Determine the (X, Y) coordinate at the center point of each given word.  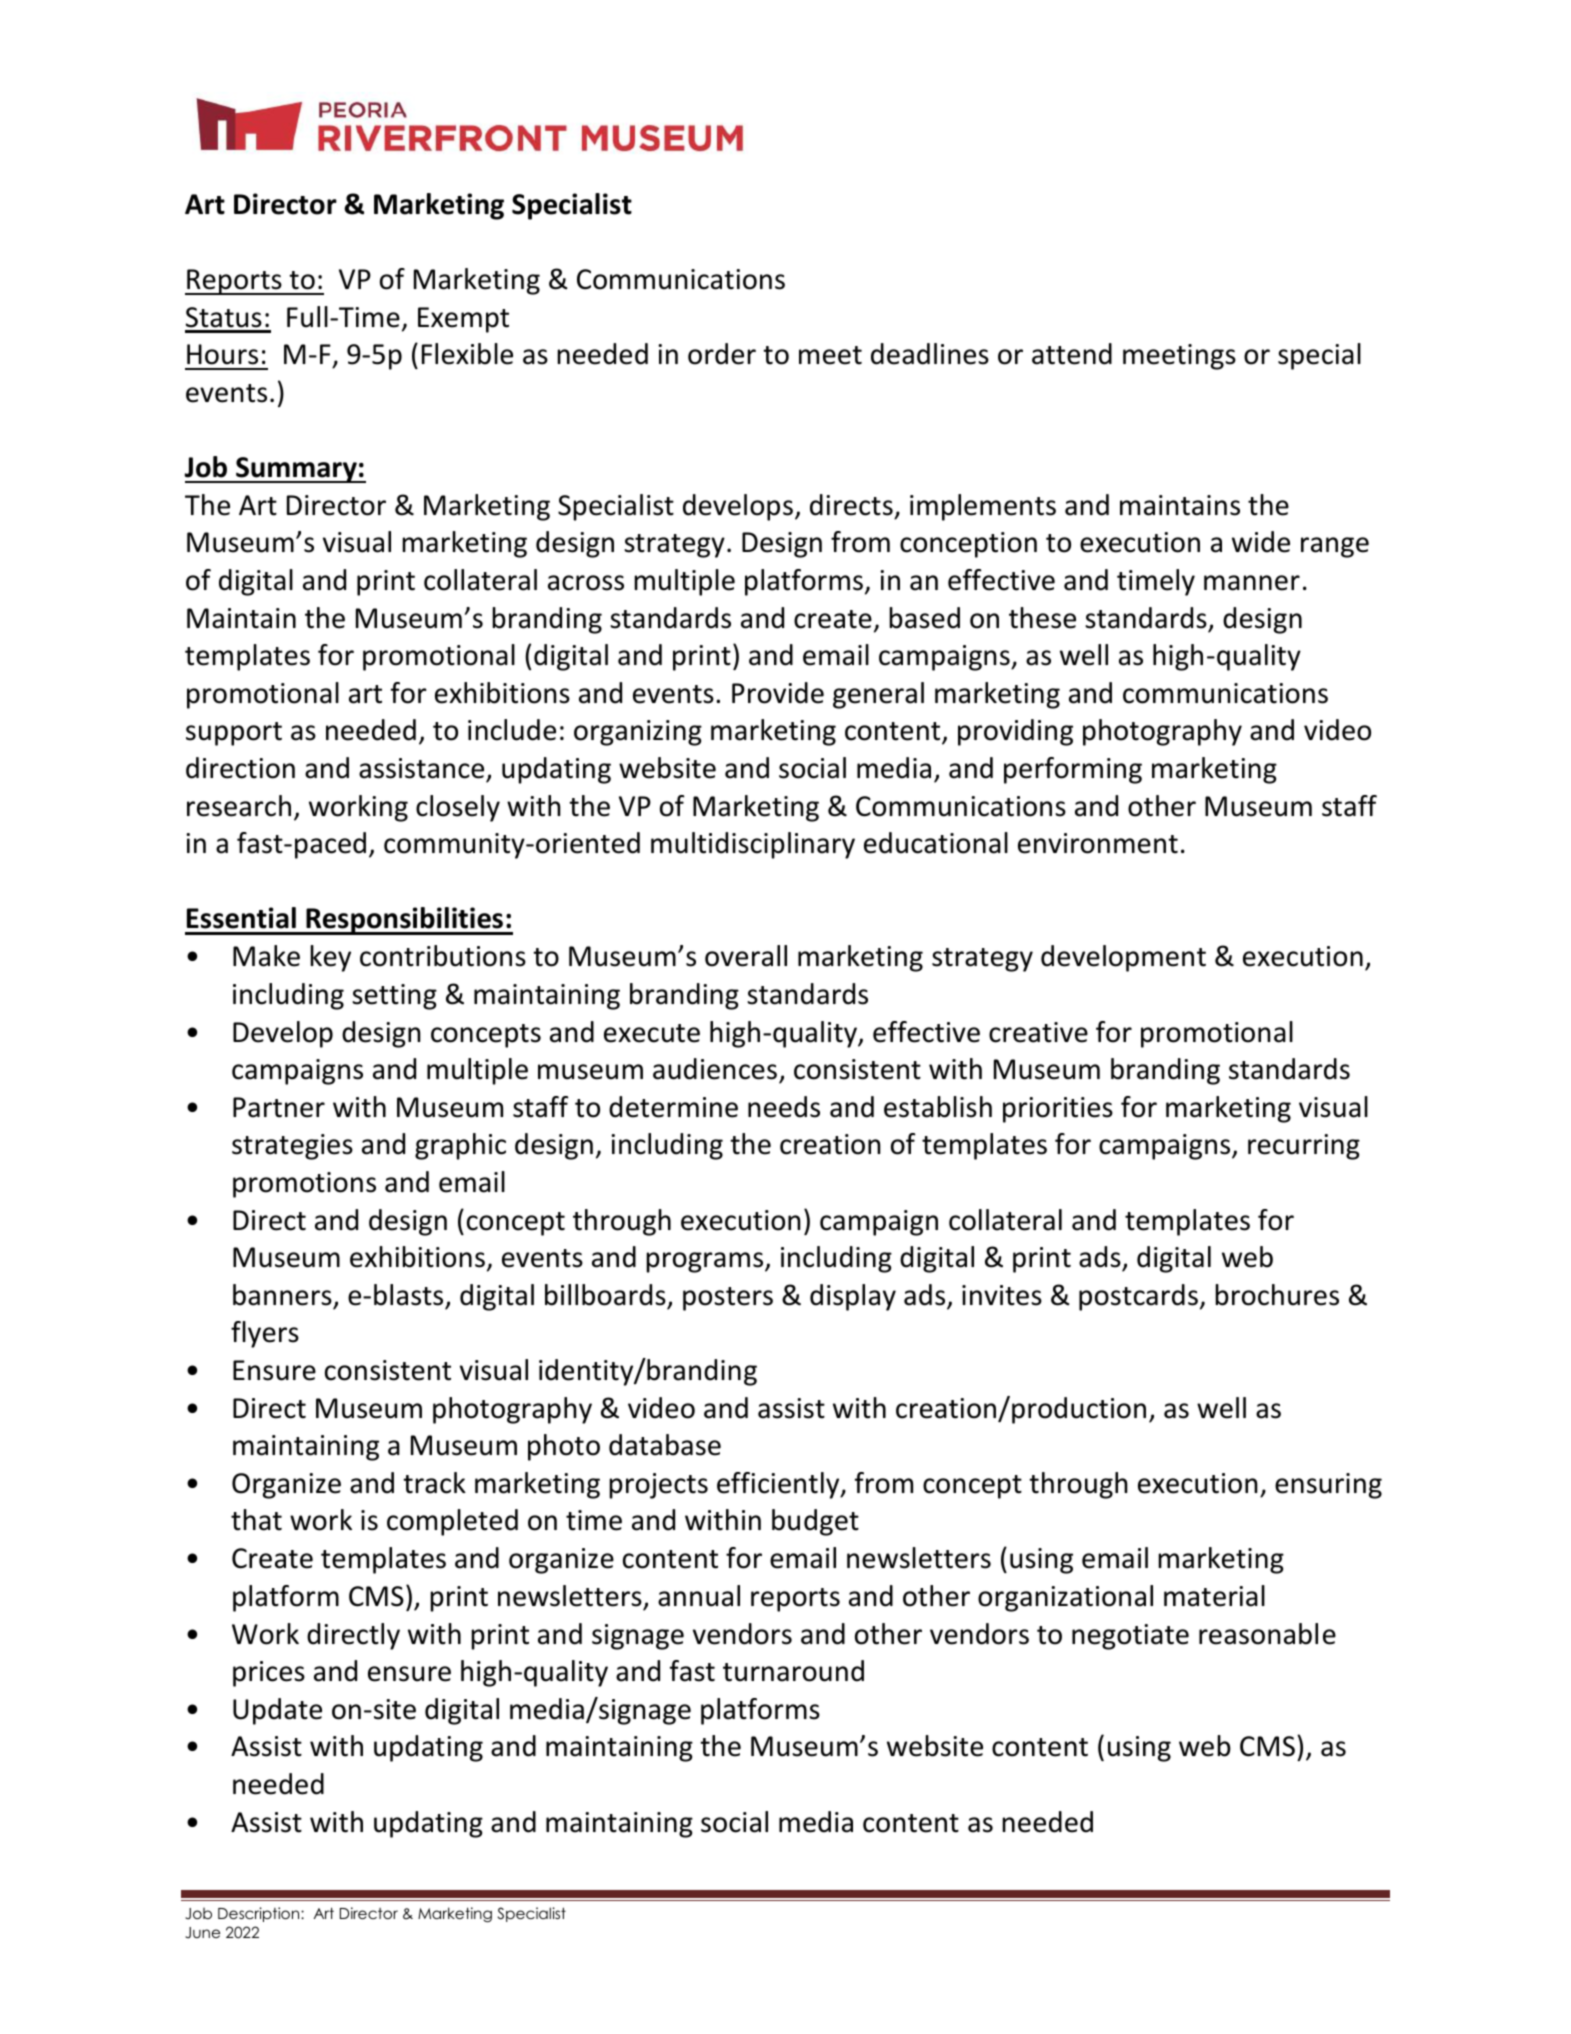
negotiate (1130, 1637)
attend (1072, 354)
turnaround (793, 1671)
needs (784, 1107)
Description (260, 1914)
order (722, 354)
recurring (1304, 1147)
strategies (292, 1147)
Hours (222, 354)
